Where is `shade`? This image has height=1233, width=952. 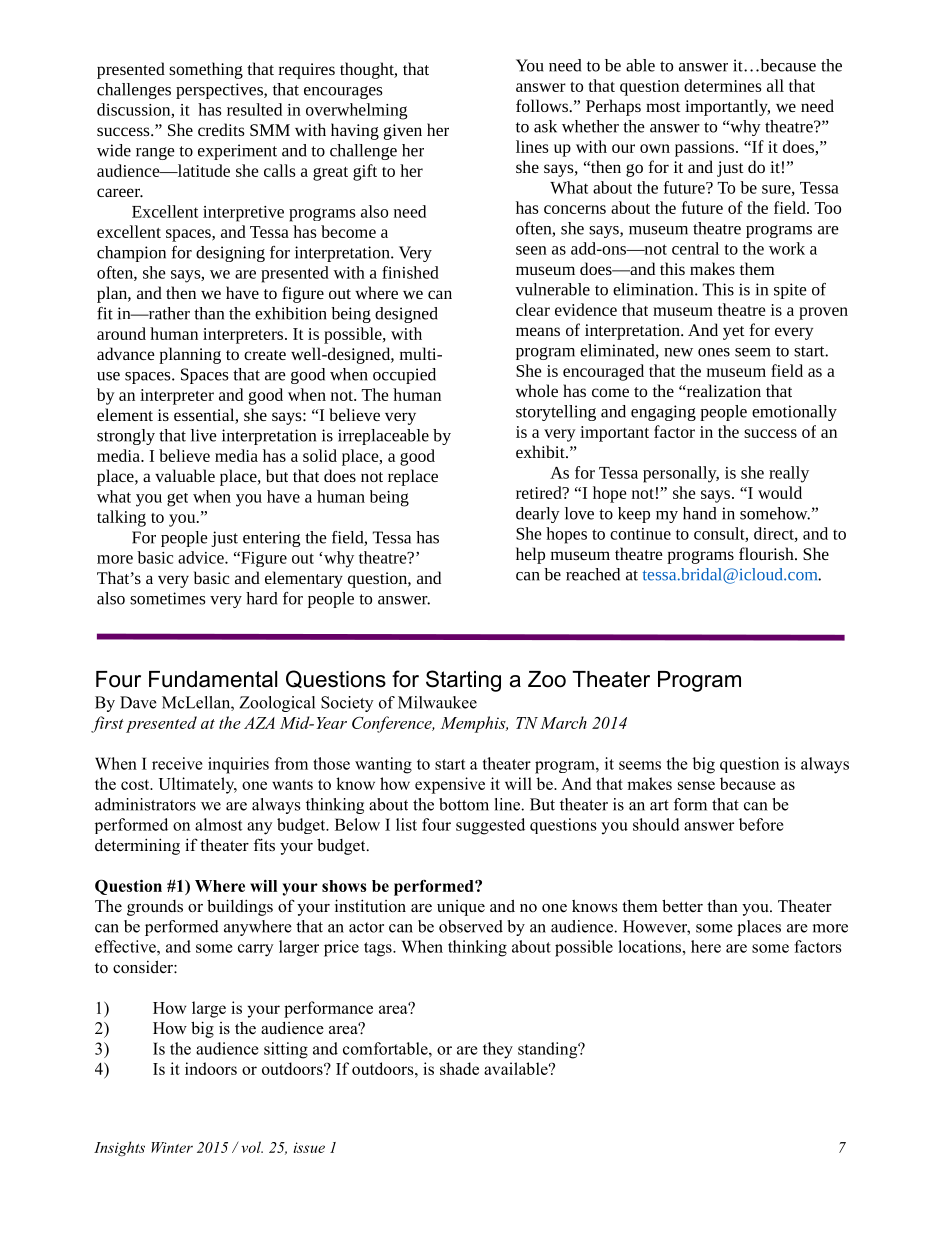 shade is located at coordinates (459, 1068).
